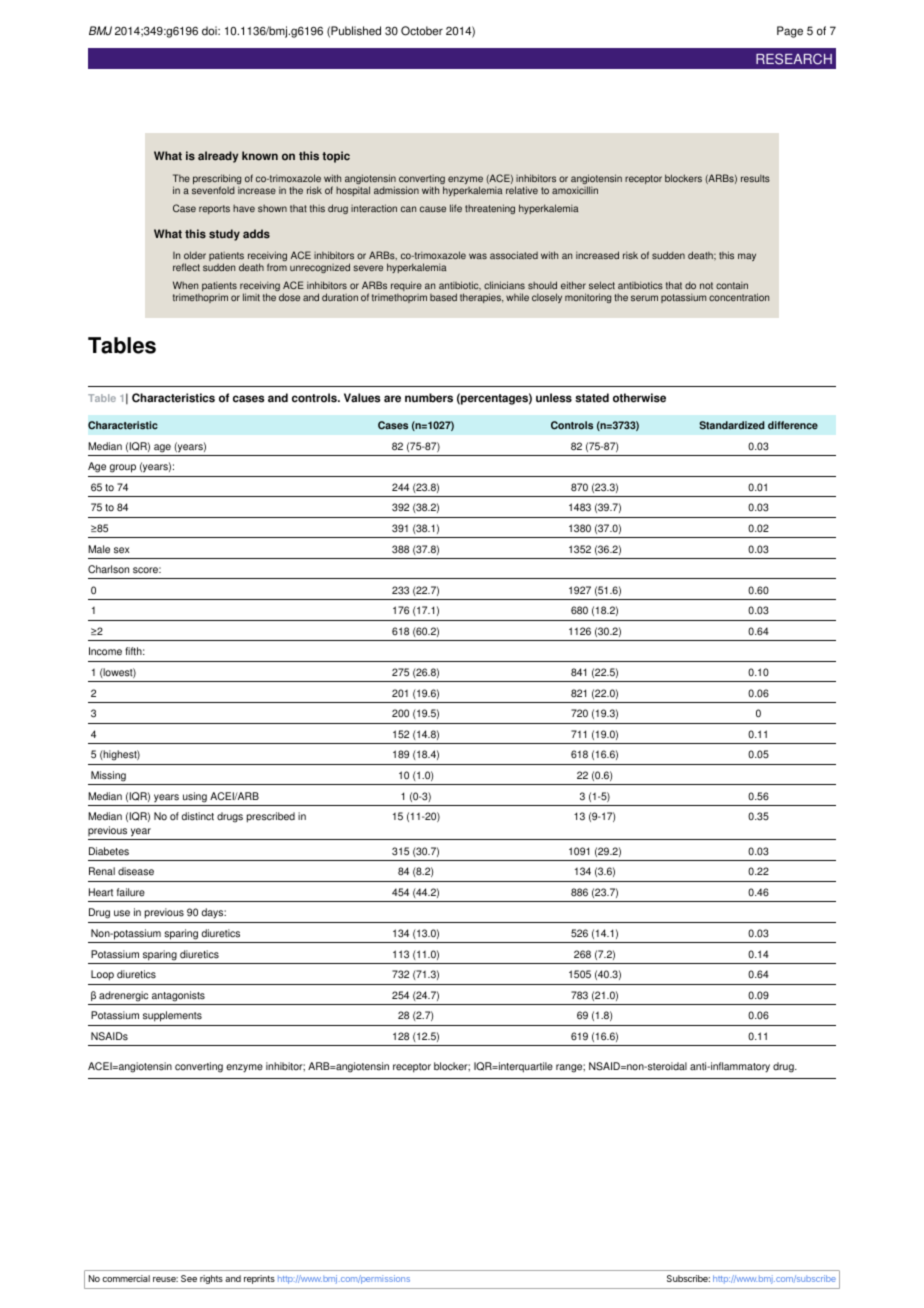 This document has width=924, height=1308. Describe the element at coordinates (198, 816) in the document. I see `distinct` at that location.
